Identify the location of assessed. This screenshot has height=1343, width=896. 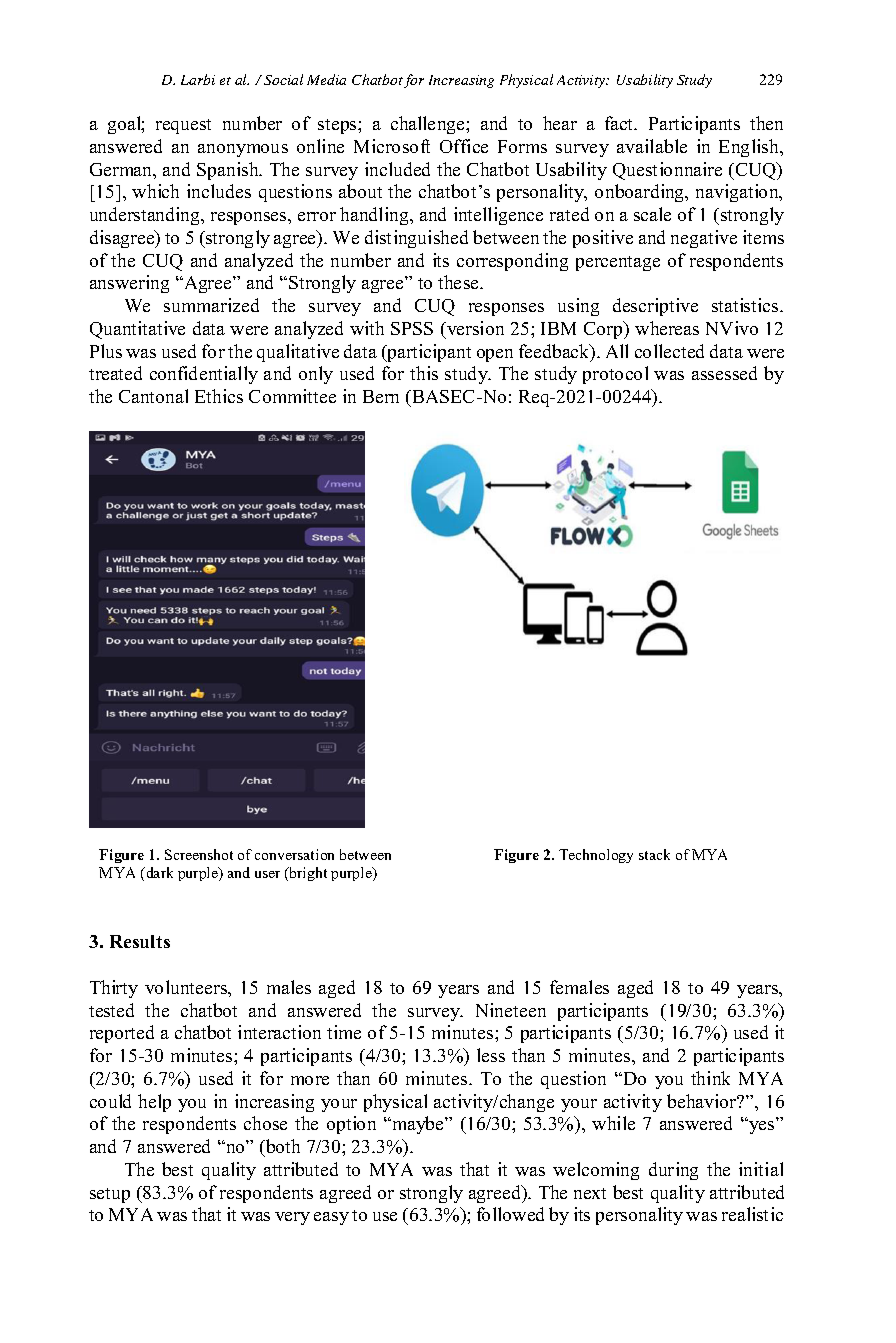
(724, 373).
